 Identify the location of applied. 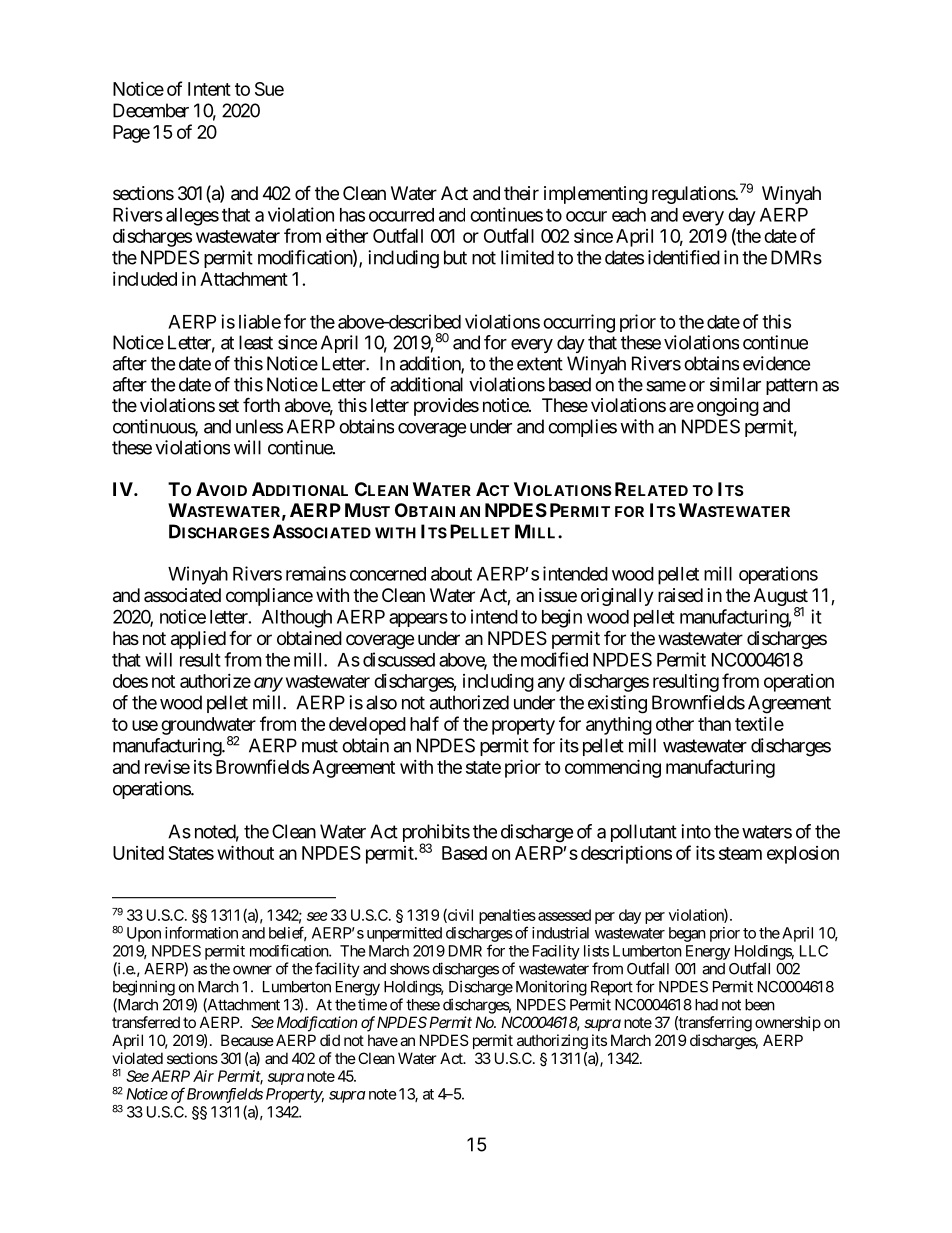
(198, 640).
